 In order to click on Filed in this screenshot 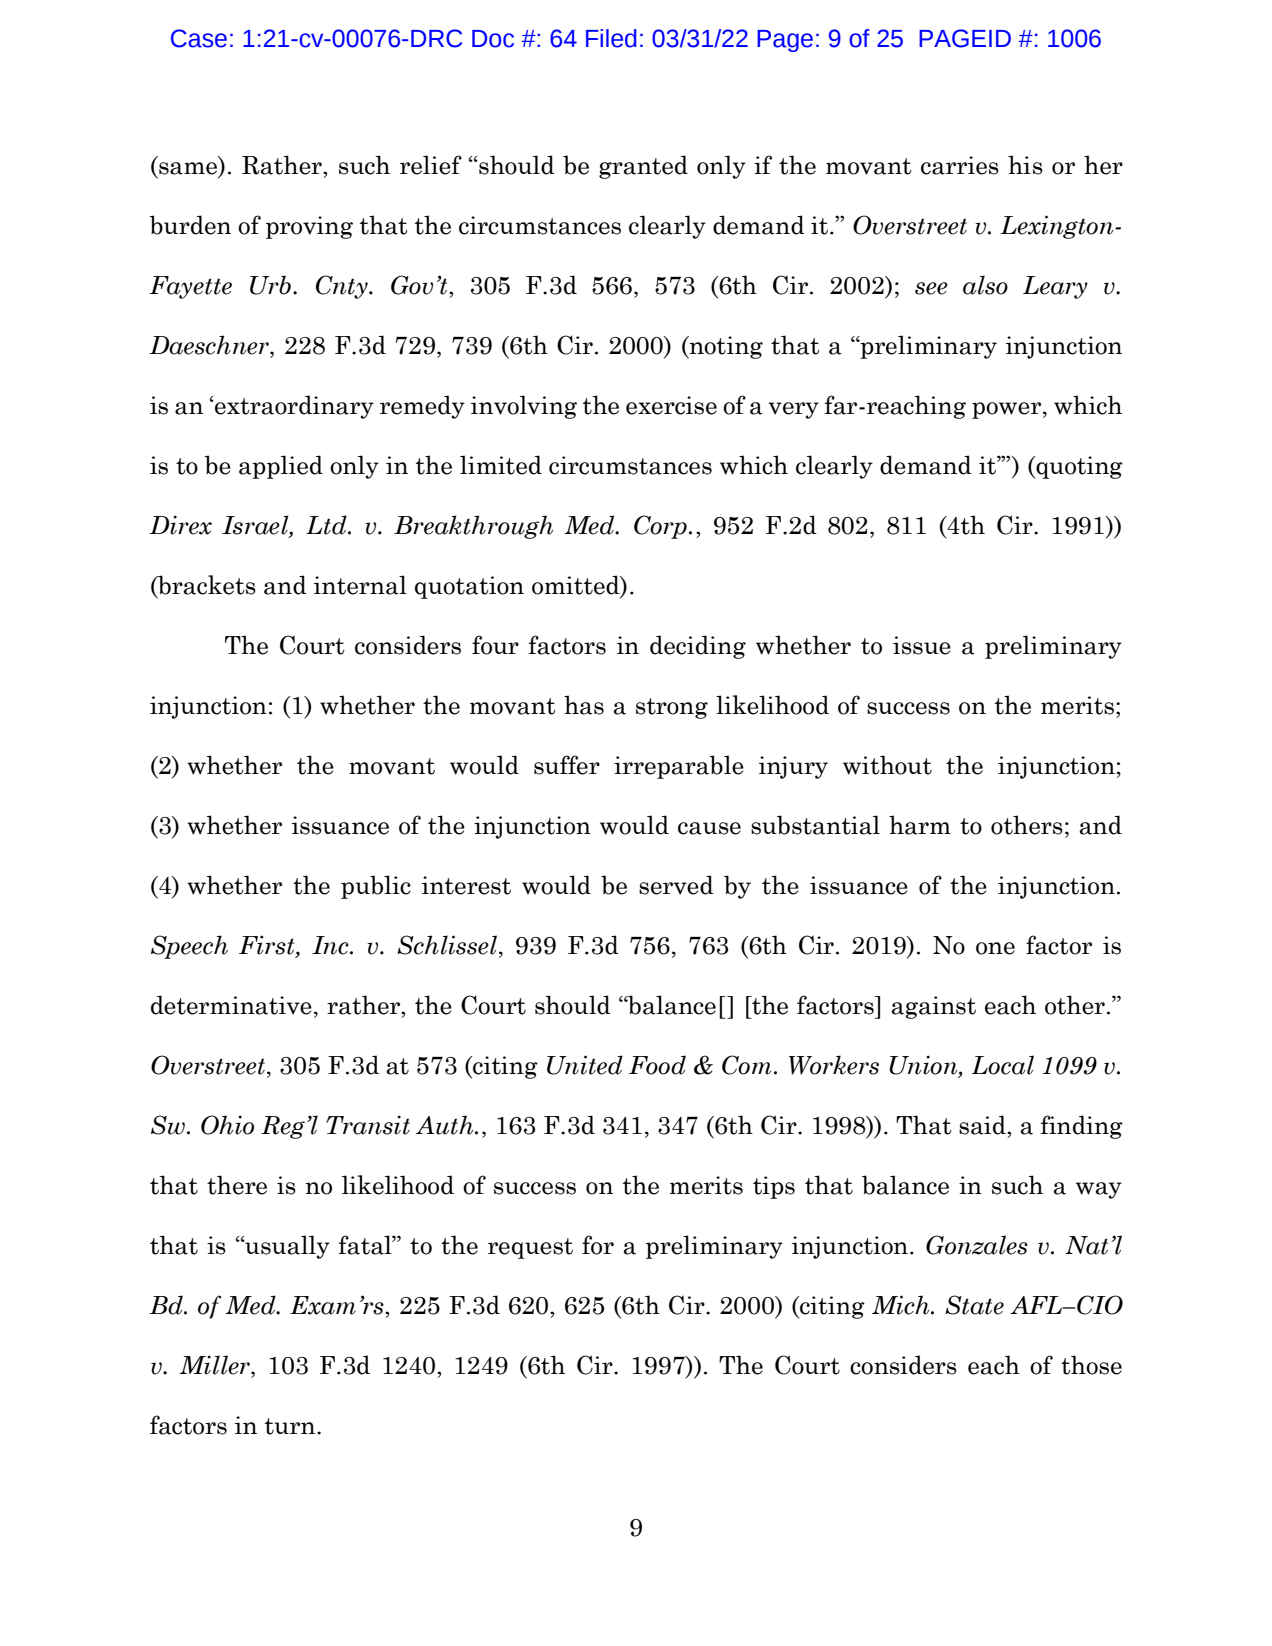, I will do `click(611, 38)`.
